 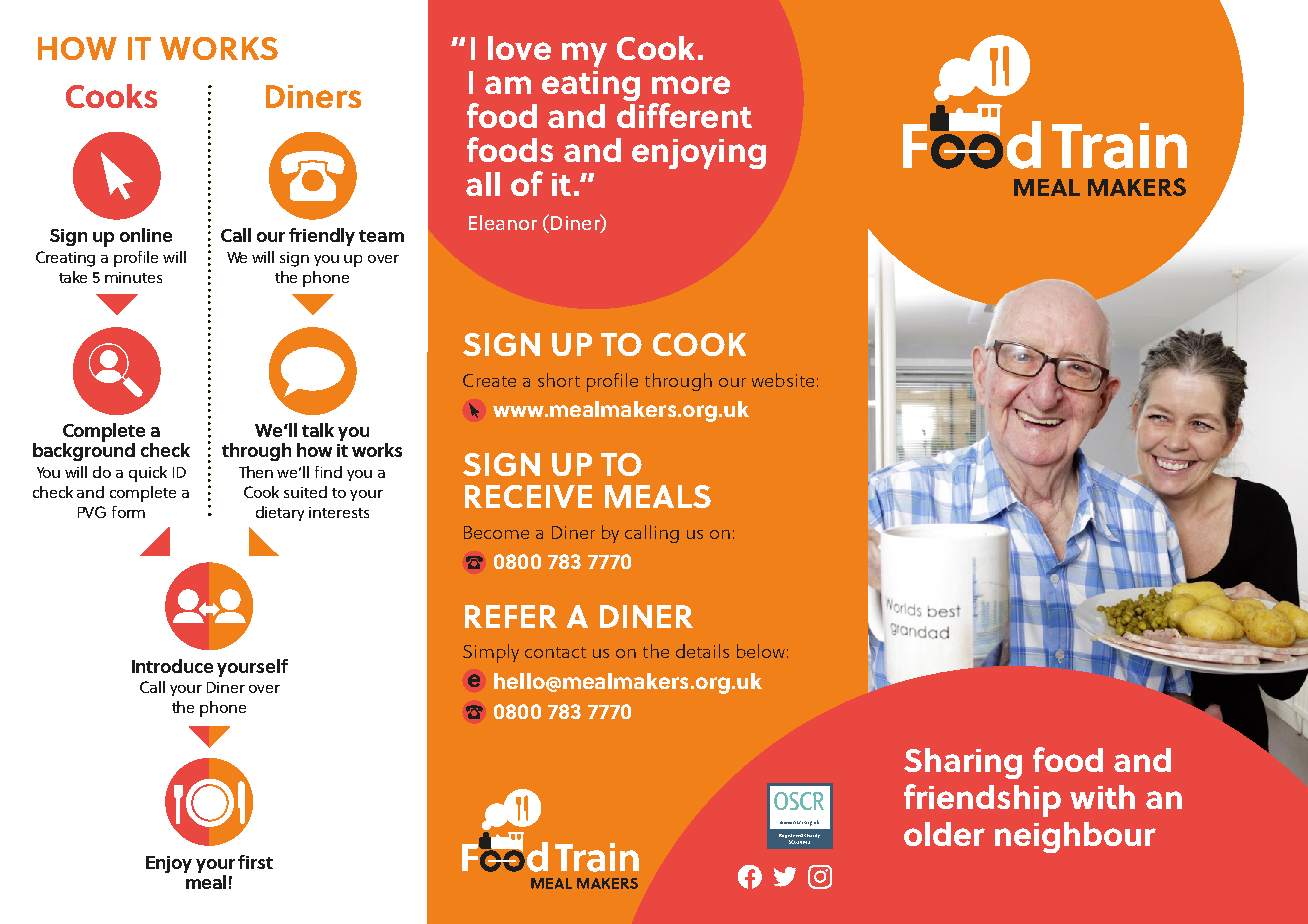 I want to click on love, so click(x=519, y=48).
